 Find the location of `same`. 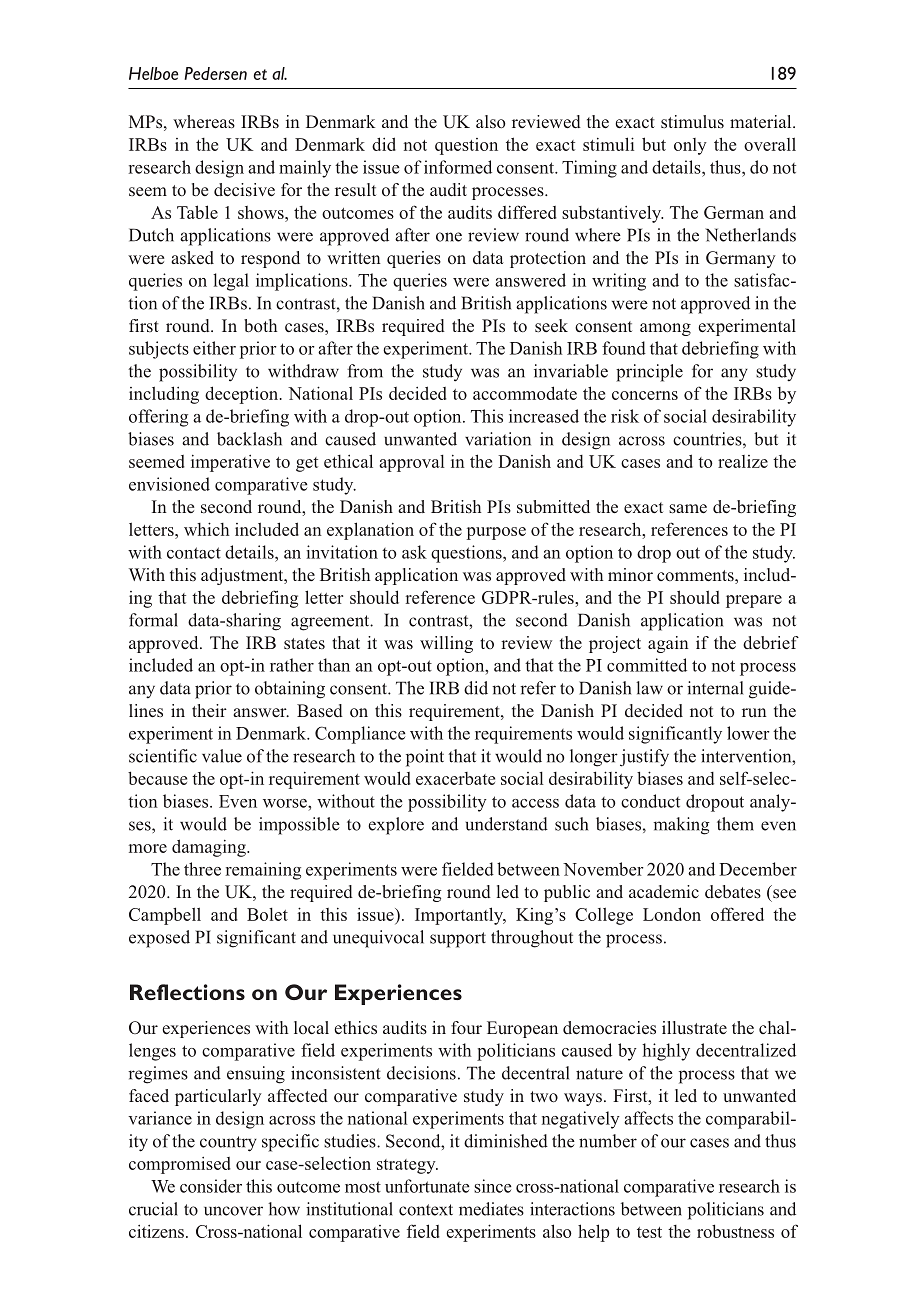

same is located at coordinates (688, 509).
